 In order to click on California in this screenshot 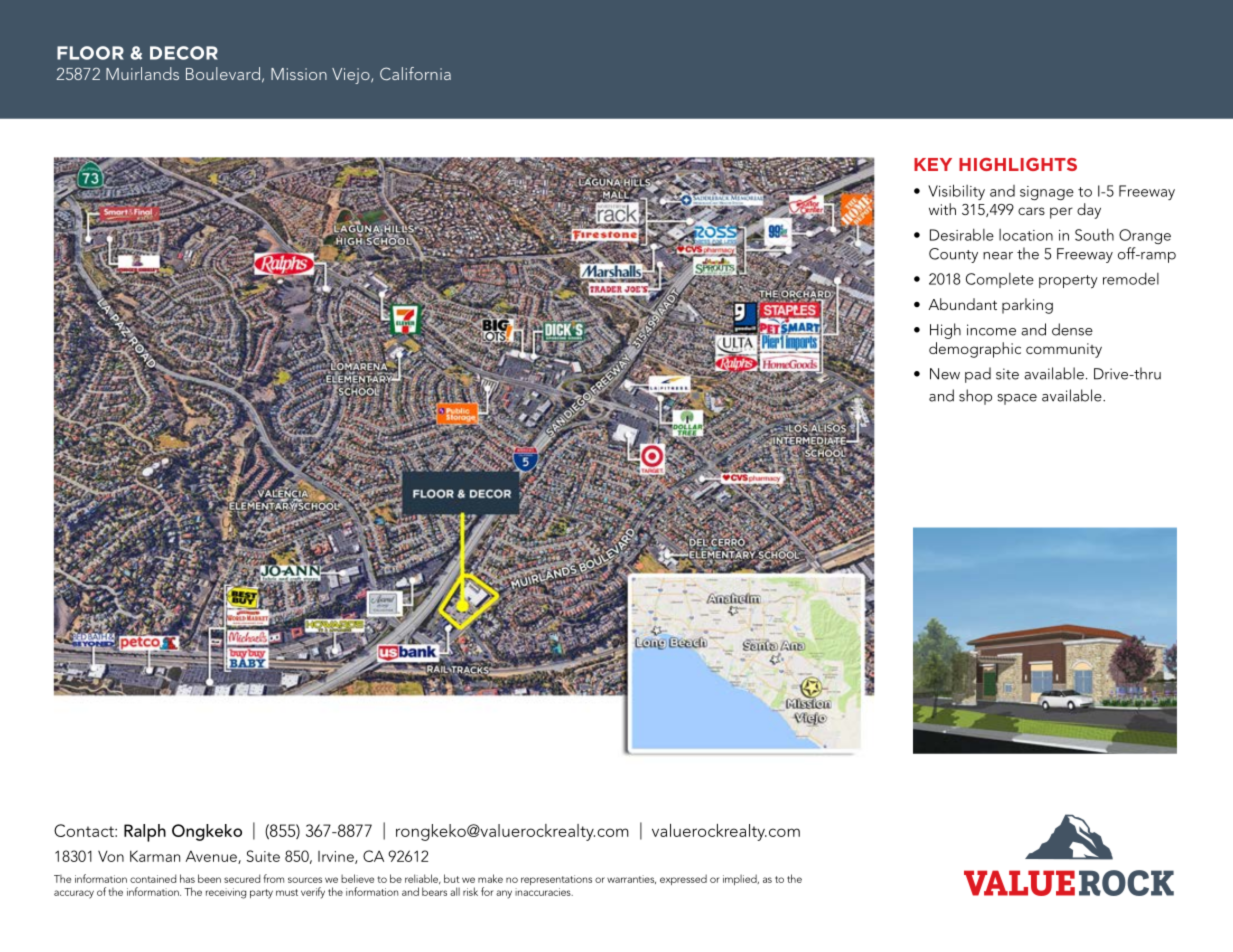, I will do `click(415, 73)`.
